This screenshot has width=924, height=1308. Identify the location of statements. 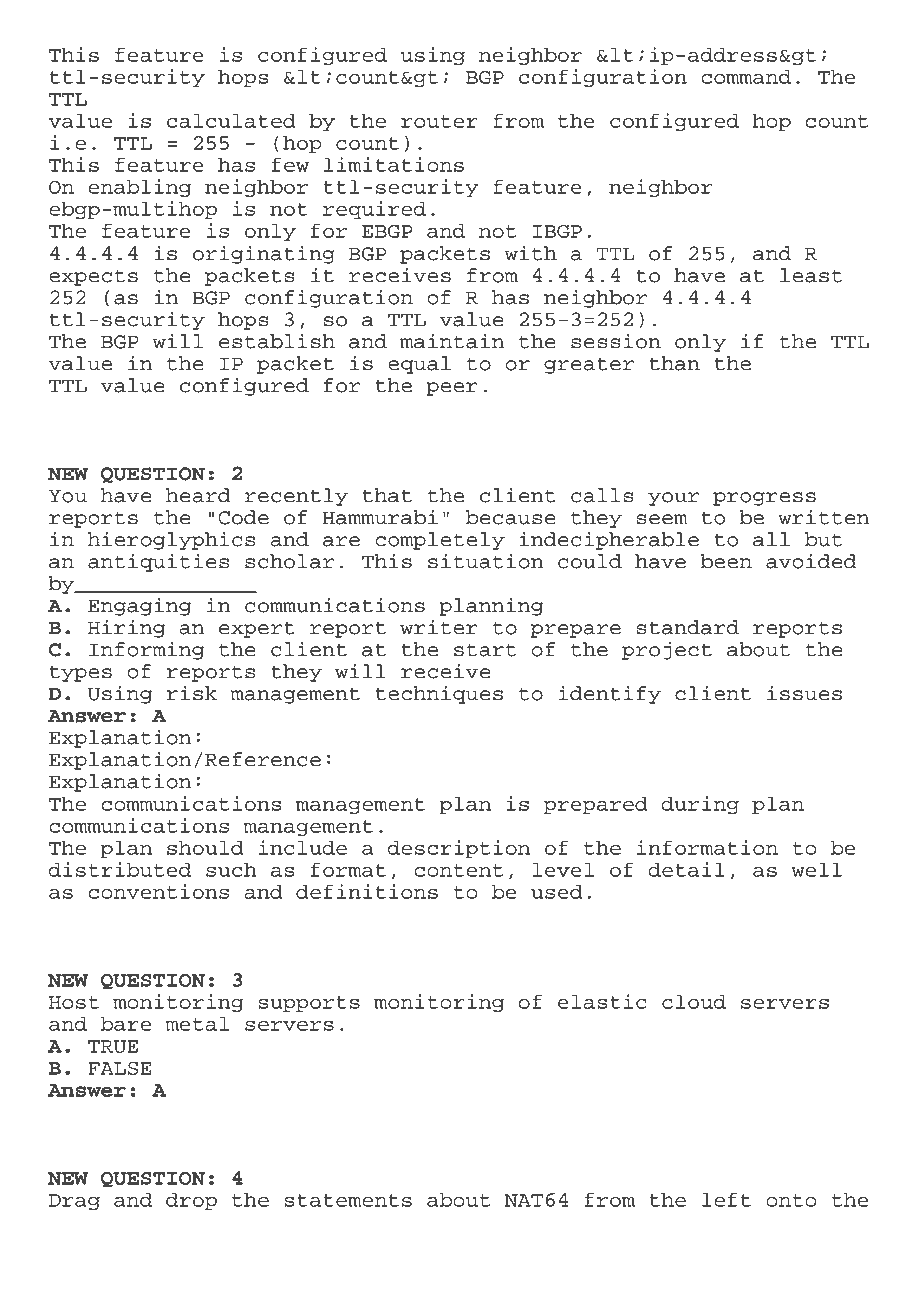
(348, 1200).
